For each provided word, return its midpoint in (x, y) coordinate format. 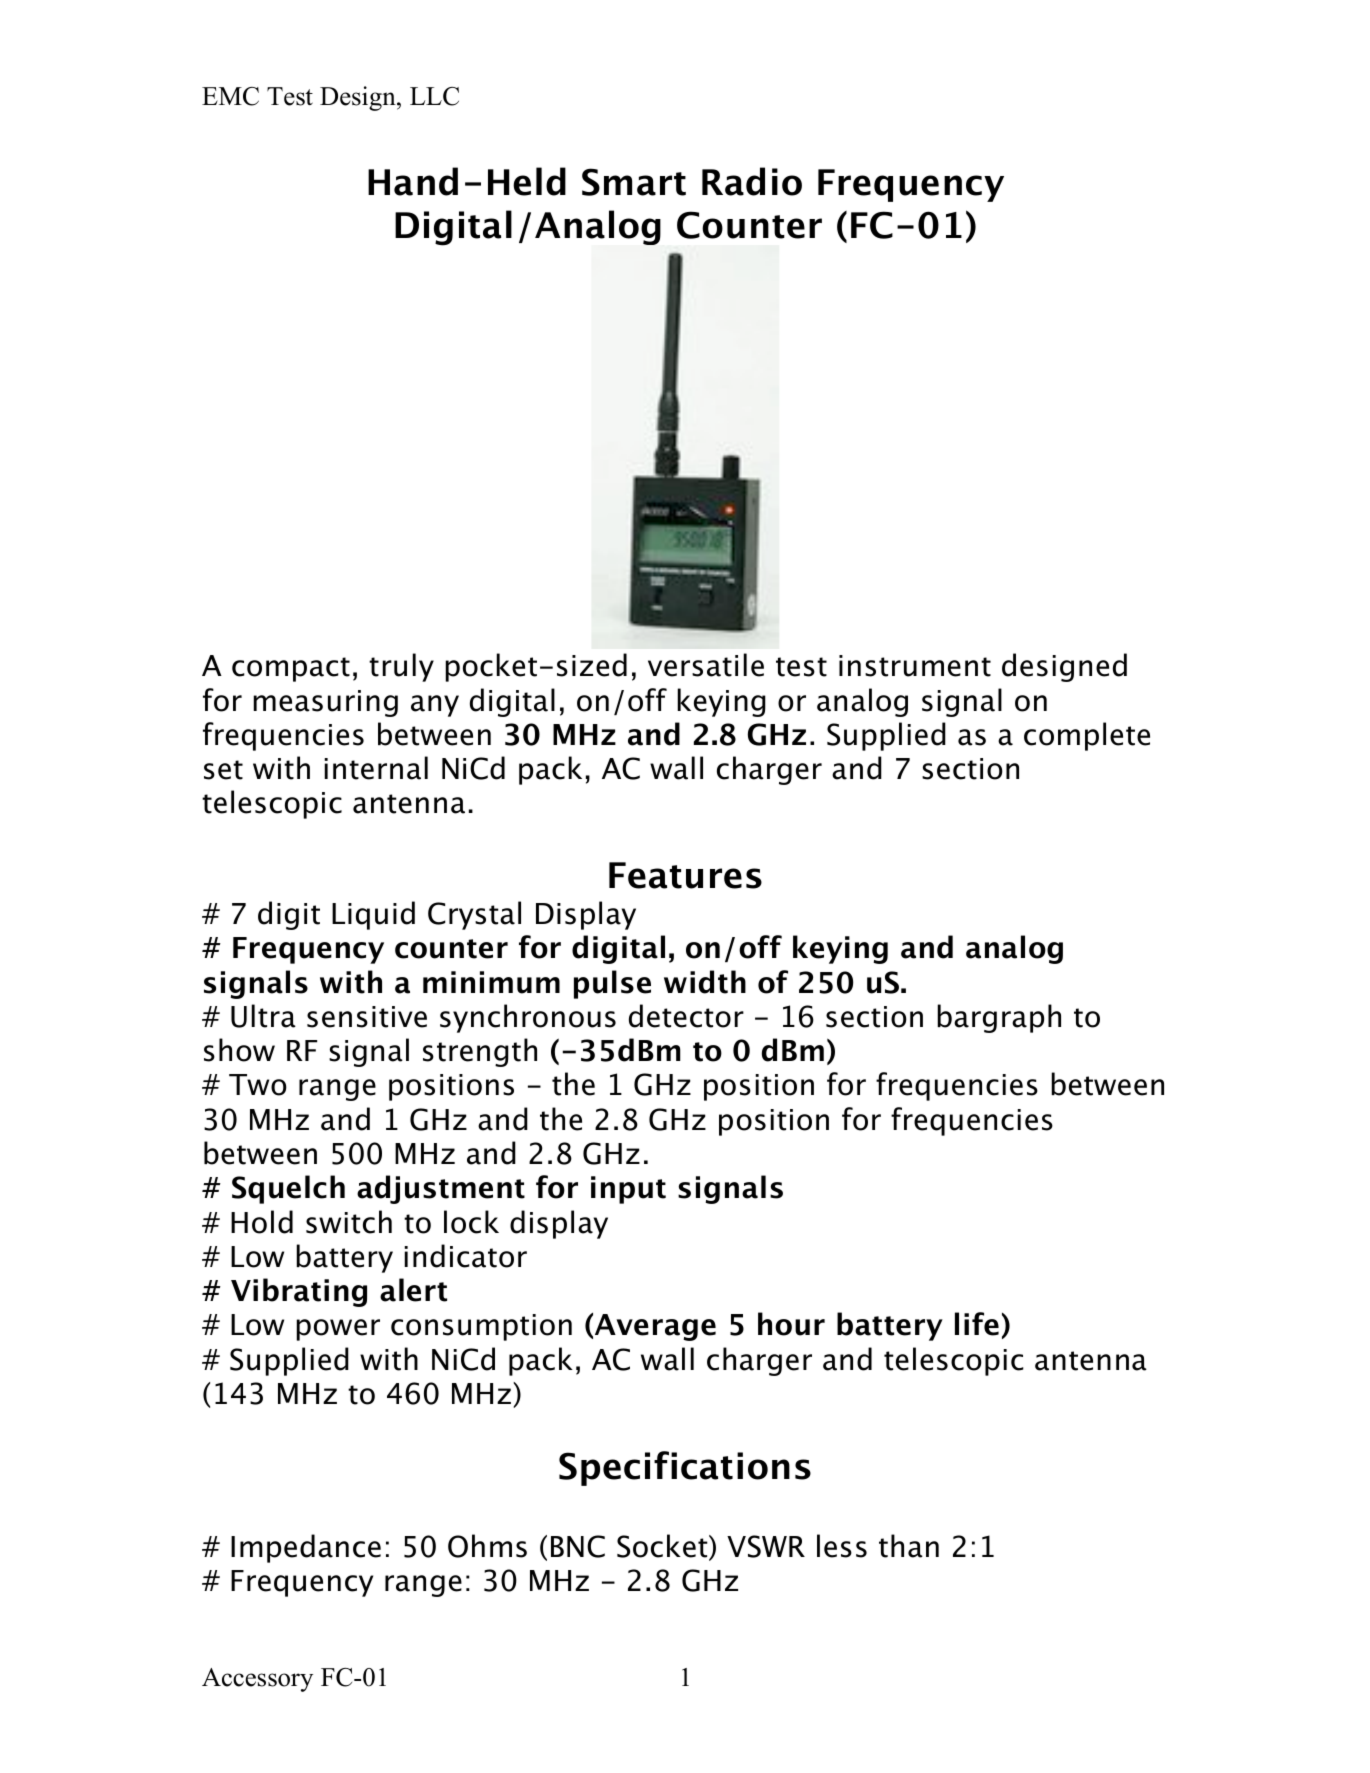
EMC (230, 96)
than (909, 1546)
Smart (634, 182)
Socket (663, 1547)
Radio (752, 181)
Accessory (257, 1680)
